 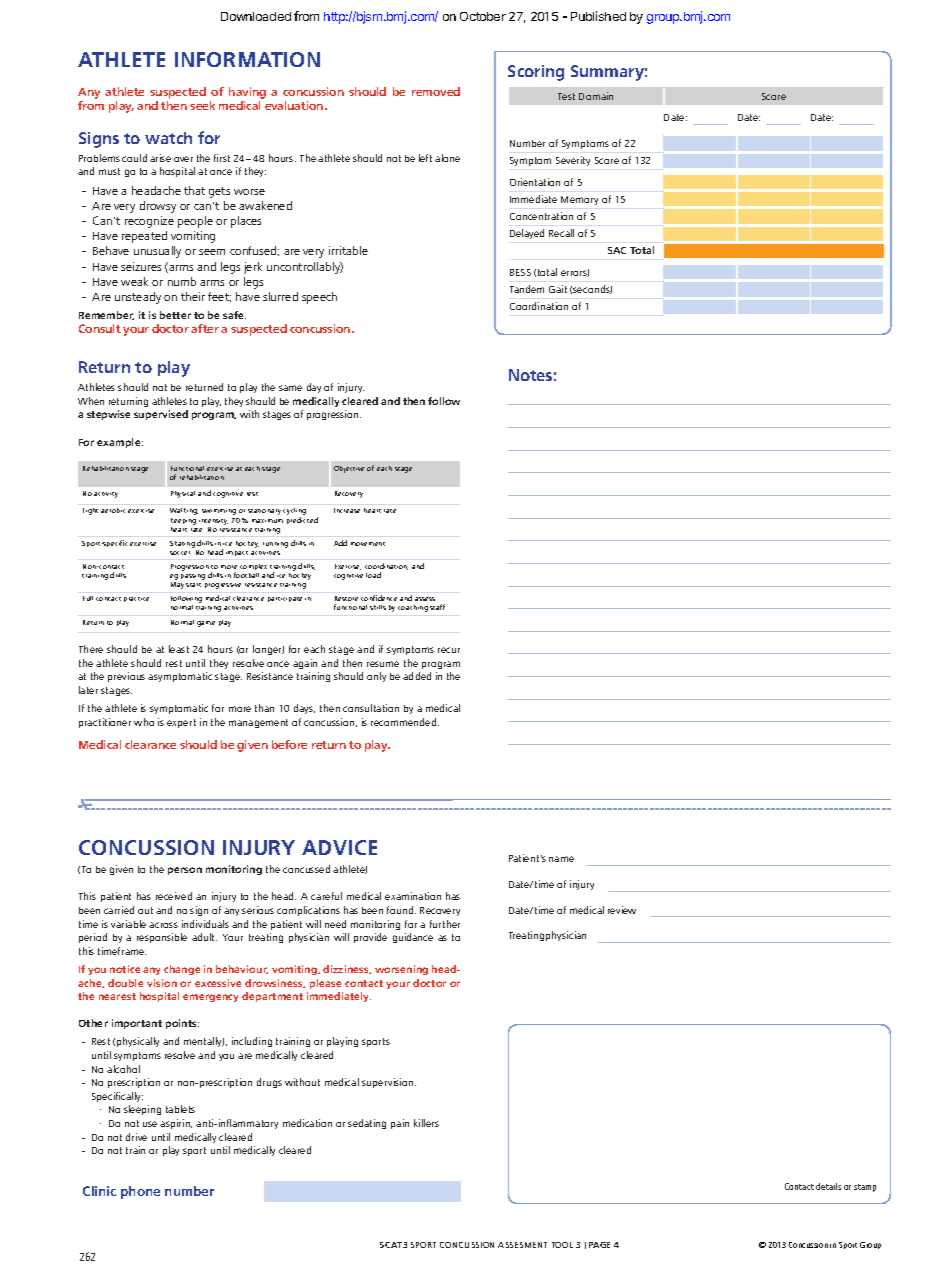 What do you see at coordinates (140, 1192) in the screenshot?
I see `phone` at bounding box center [140, 1192].
